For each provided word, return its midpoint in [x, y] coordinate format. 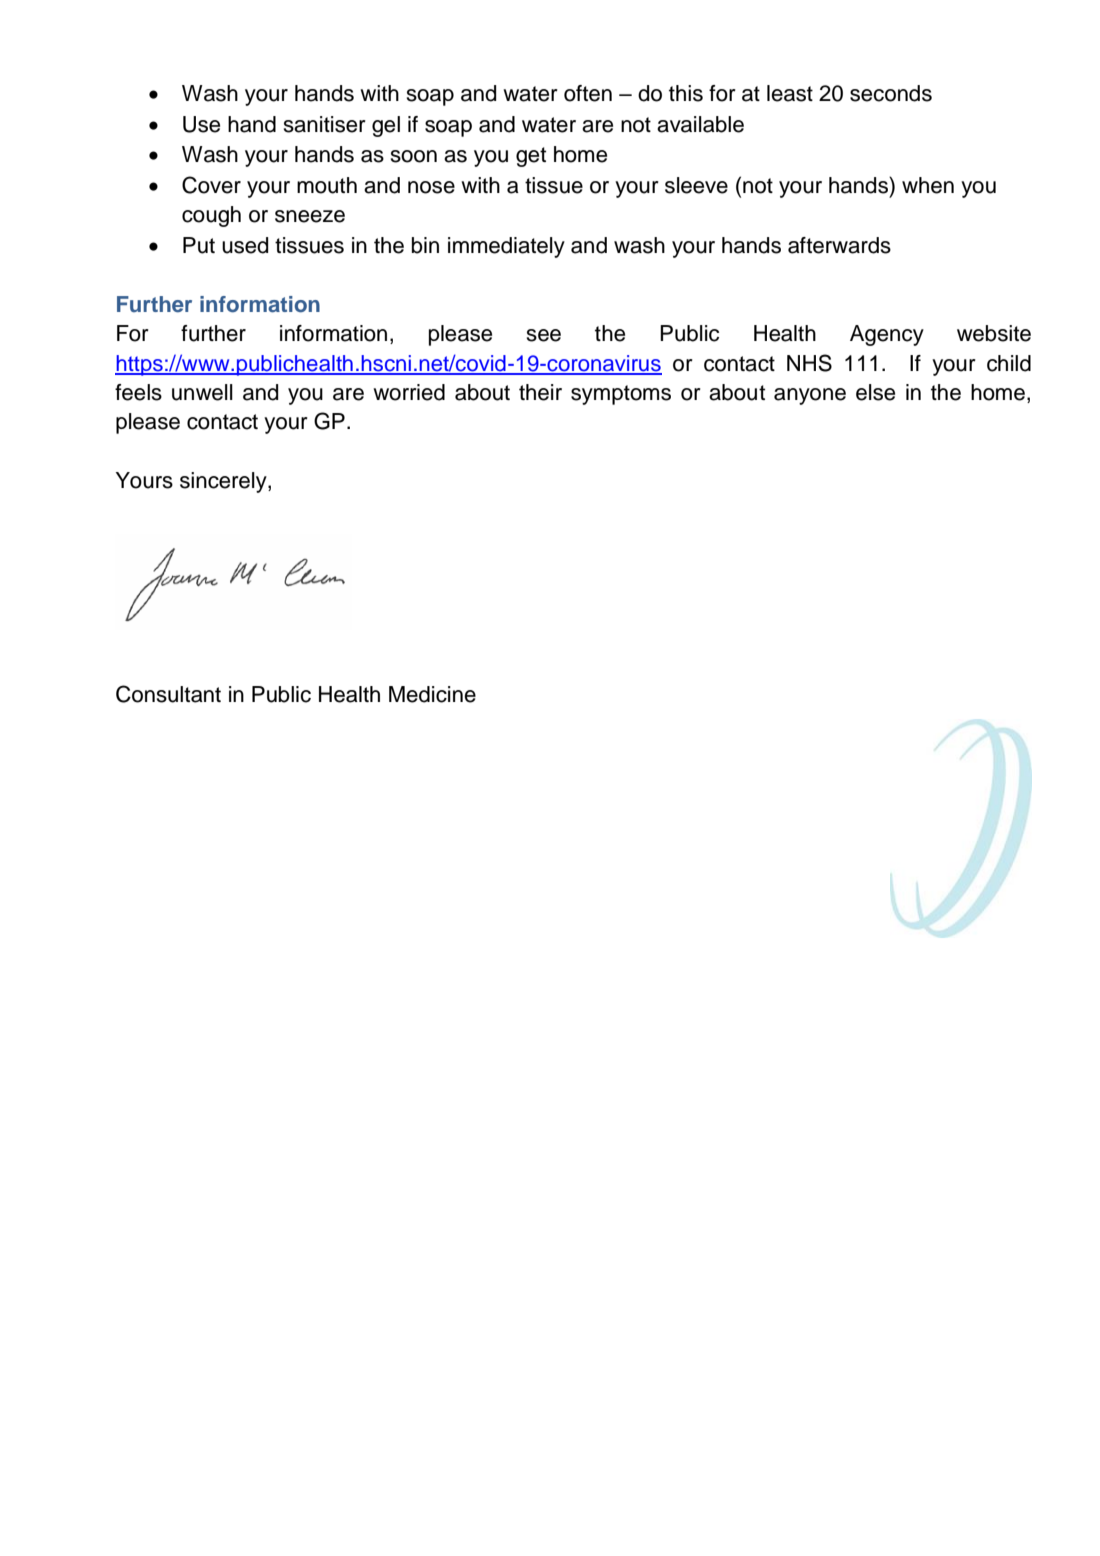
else [875, 392]
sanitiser [324, 124]
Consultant [168, 694]
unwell [202, 392]
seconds [891, 93]
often [588, 93]
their [540, 392]
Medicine [432, 694]
